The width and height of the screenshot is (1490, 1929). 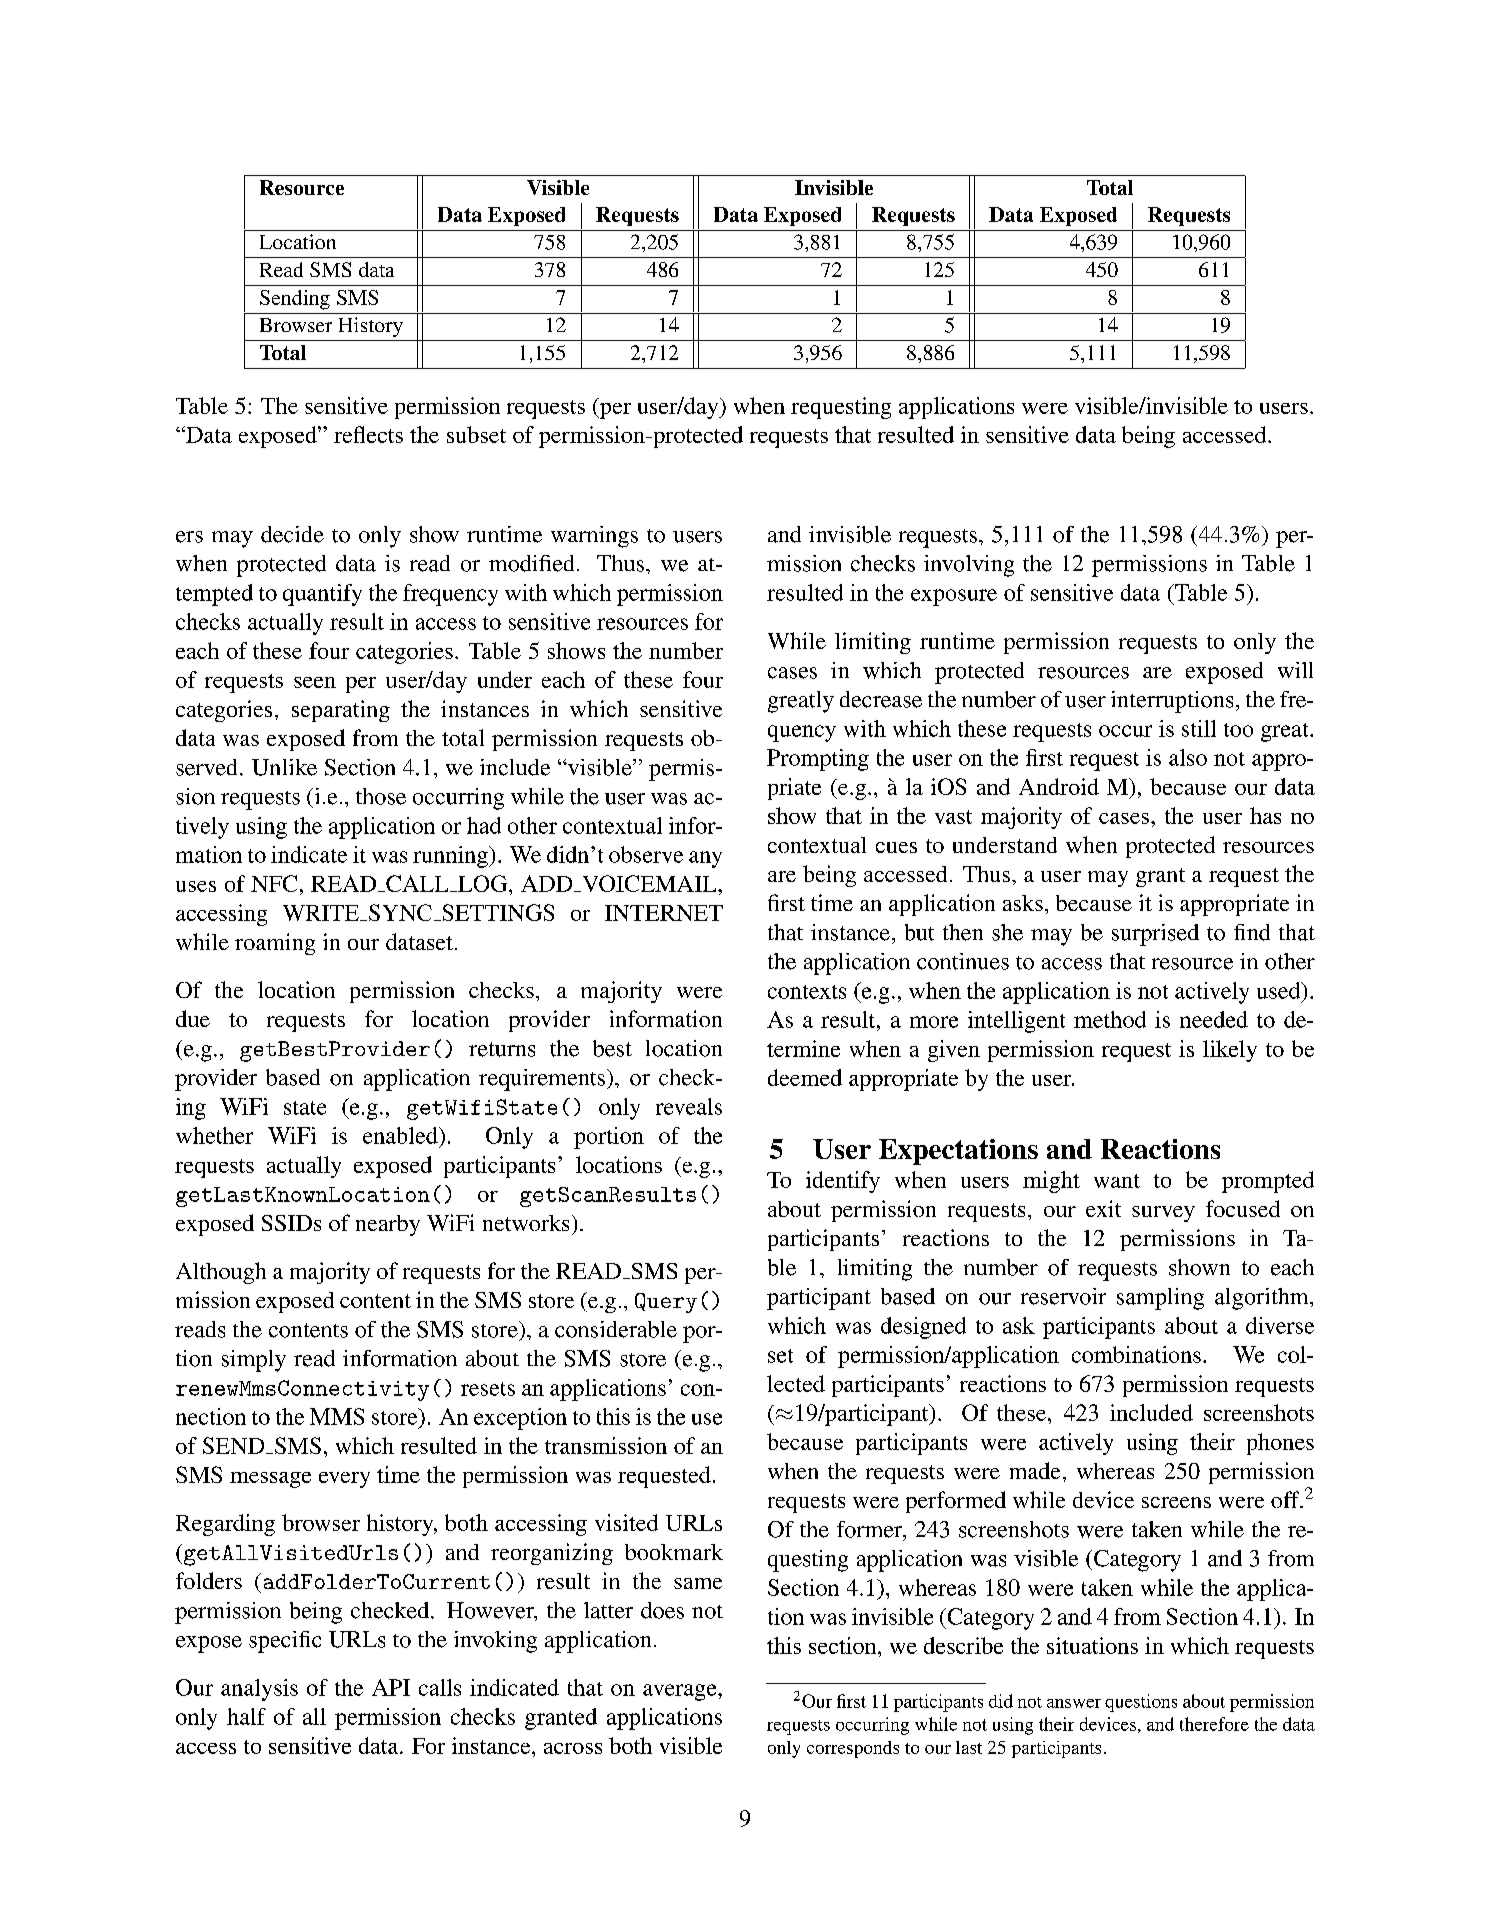 I want to click on Although, so click(x=221, y=1273).
